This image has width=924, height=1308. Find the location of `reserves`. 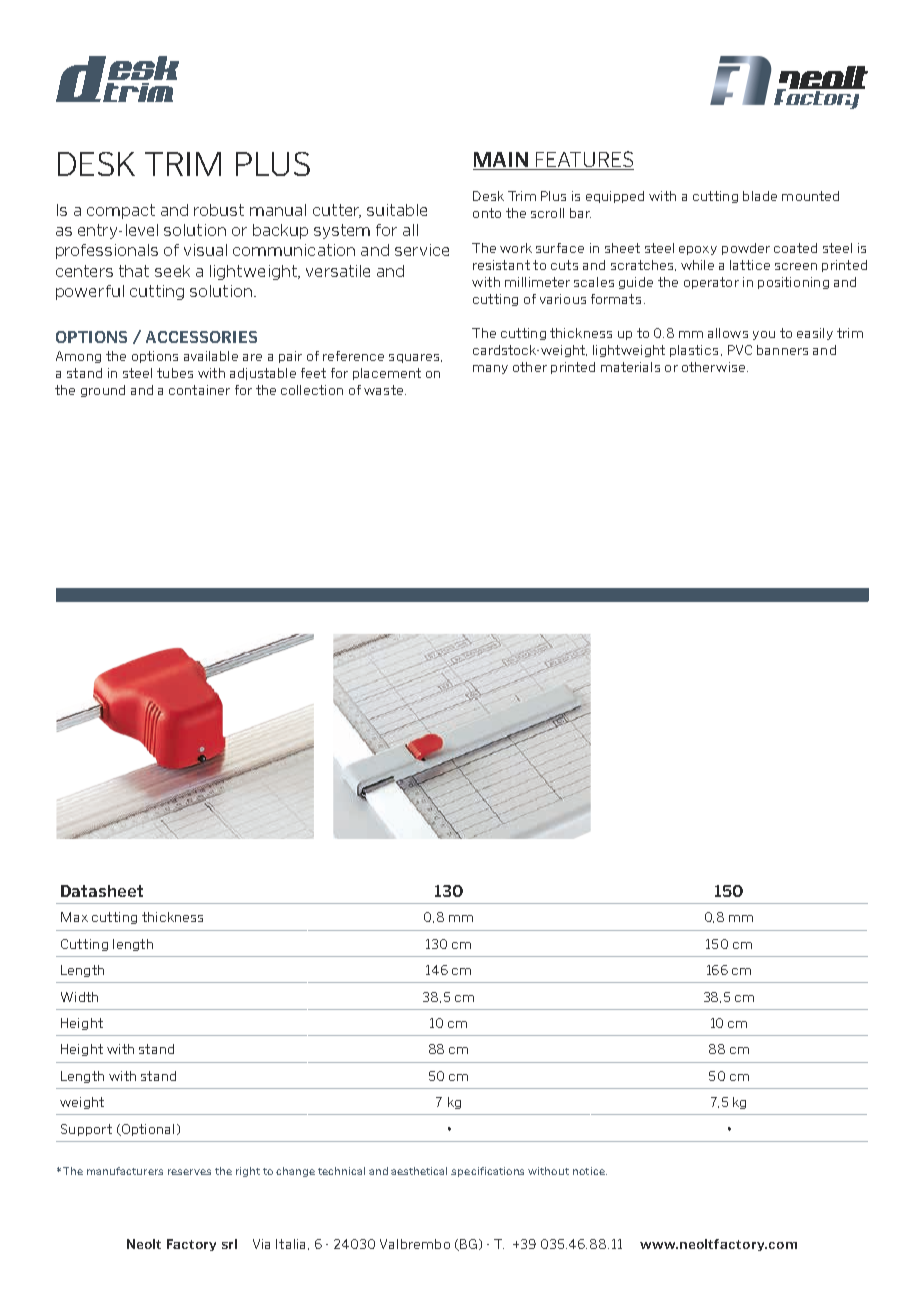

reserves is located at coordinates (189, 1172).
